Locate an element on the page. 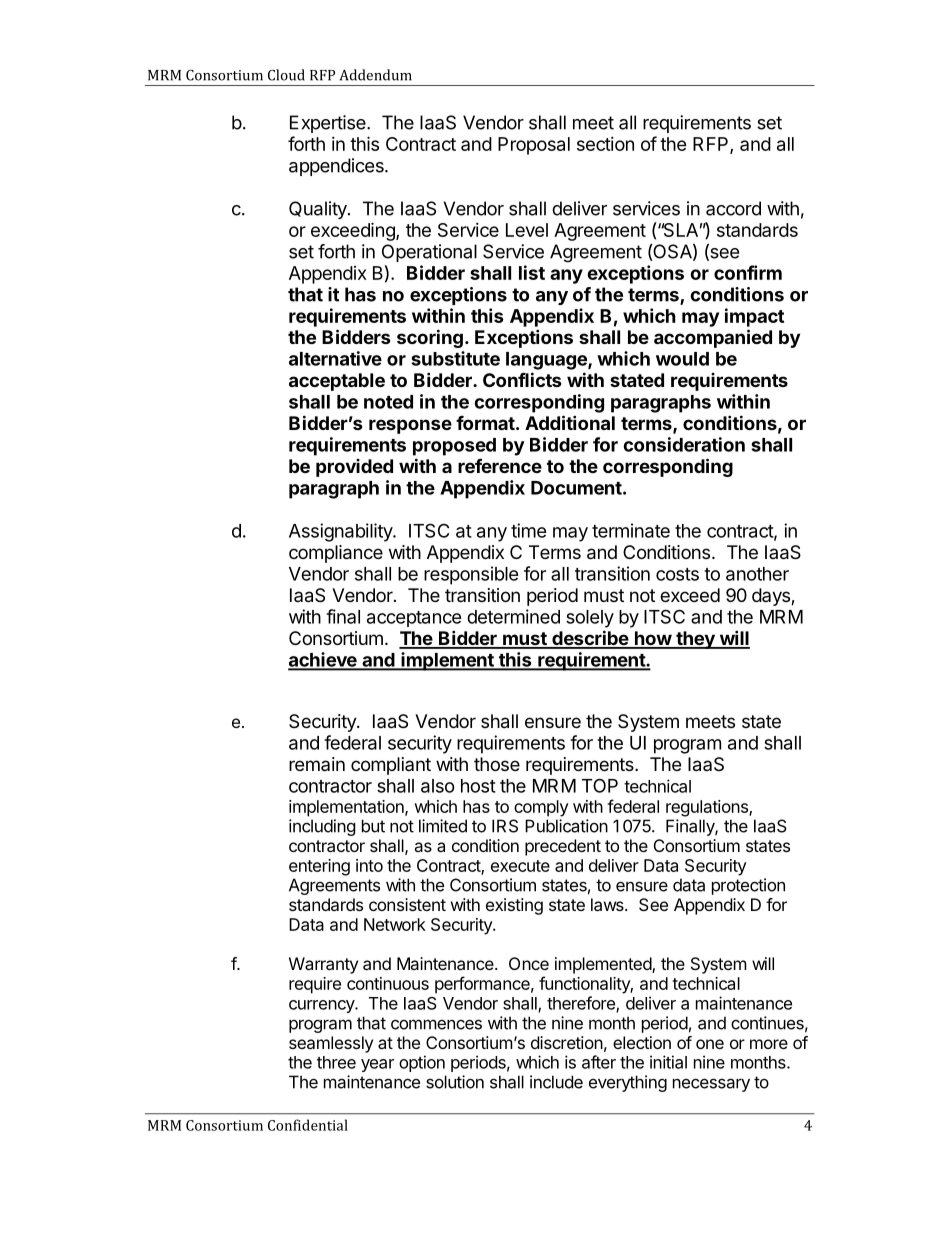  they is located at coordinates (695, 640).
